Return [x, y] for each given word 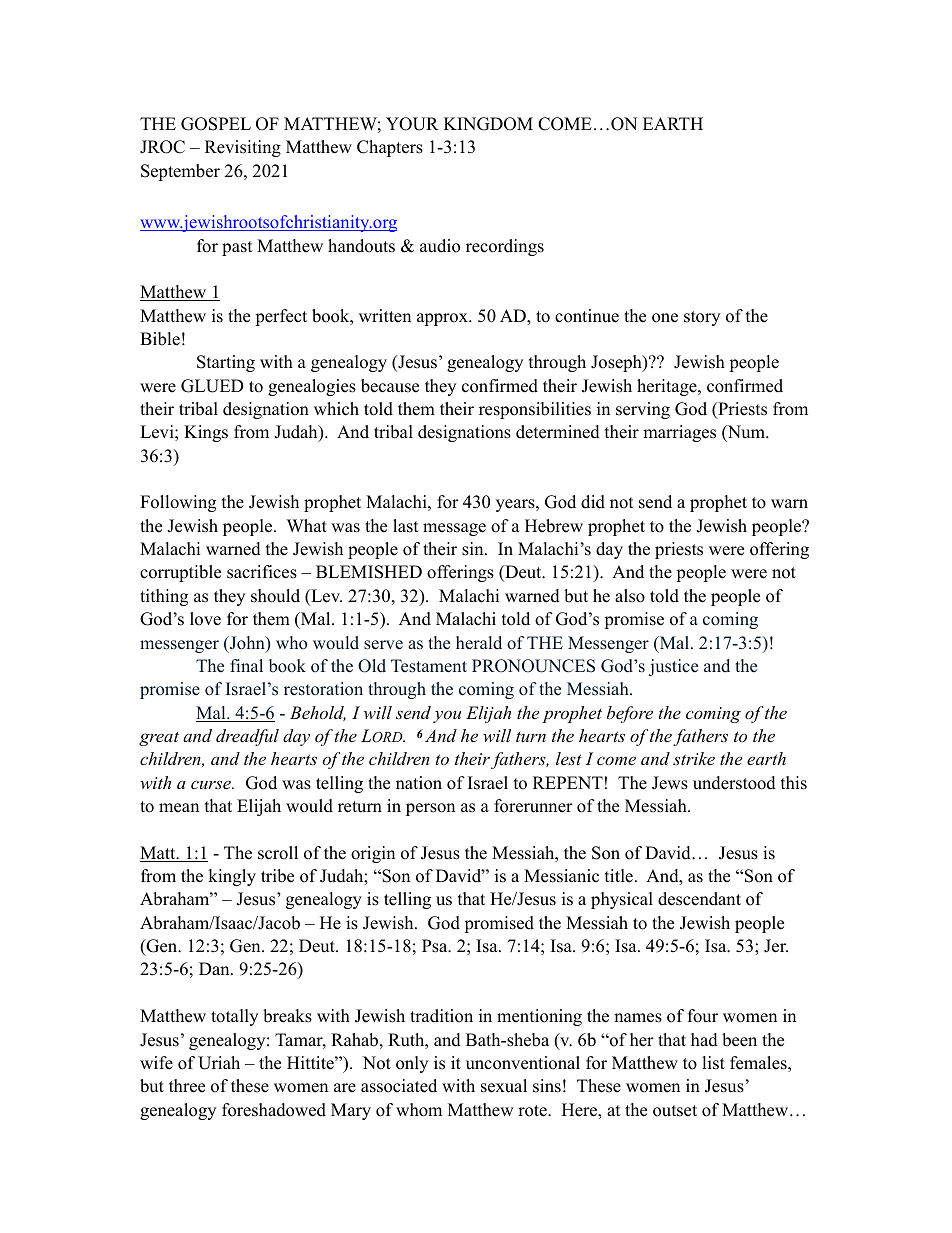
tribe [277, 876]
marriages [679, 433]
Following [178, 503]
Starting [226, 363]
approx [443, 319]
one [665, 318]
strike [694, 758]
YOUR [412, 124]
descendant [699, 899]
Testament [429, 666]
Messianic [561, 876]
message [454, 529]
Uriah [219, 1063]
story [702, 318]
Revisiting [243, 148]
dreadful [247, 737]
